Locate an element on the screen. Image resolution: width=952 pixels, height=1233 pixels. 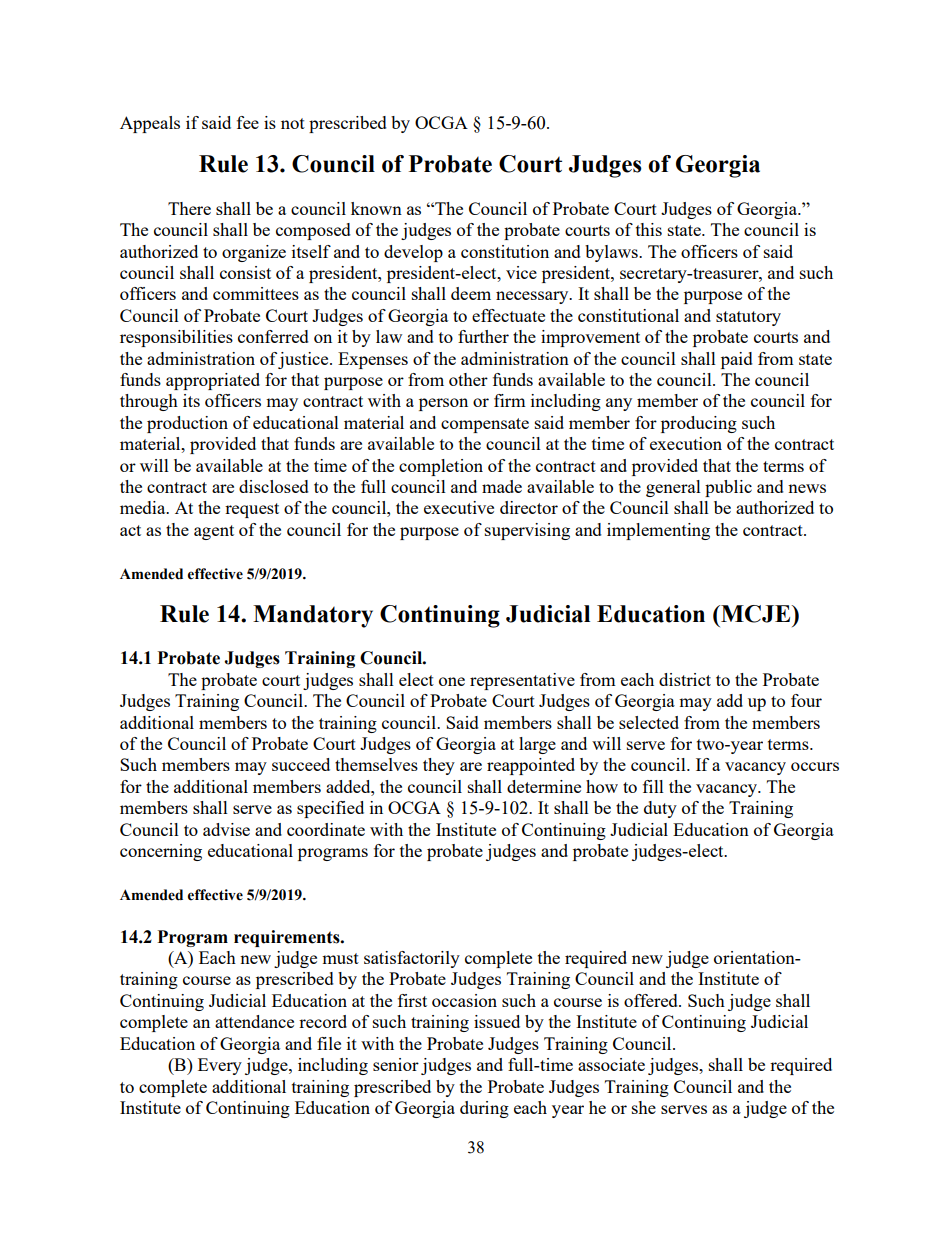
other is located at coordinates (468, 379).
